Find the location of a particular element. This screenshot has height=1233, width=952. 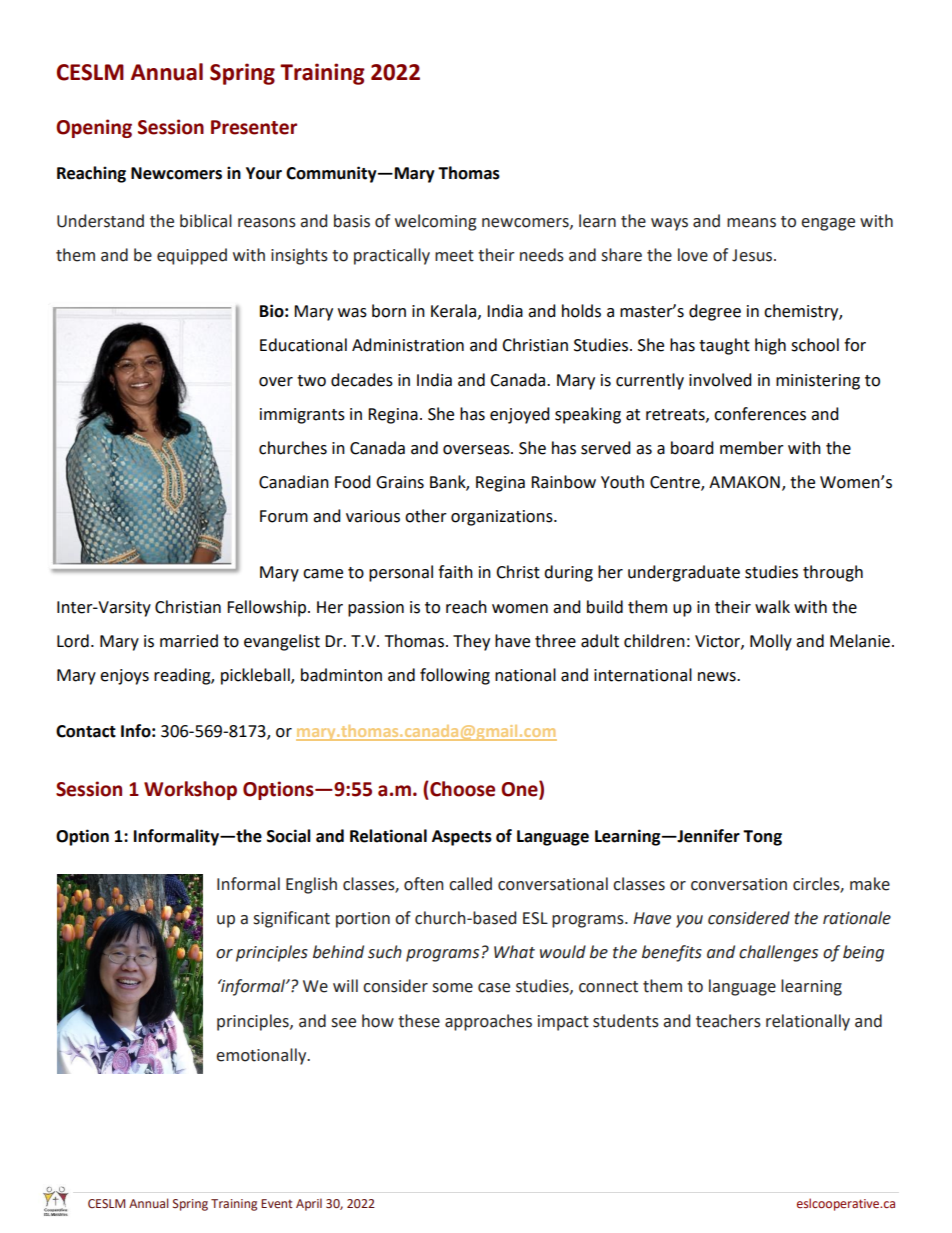

Tong is located at coordinates (762, 838).
